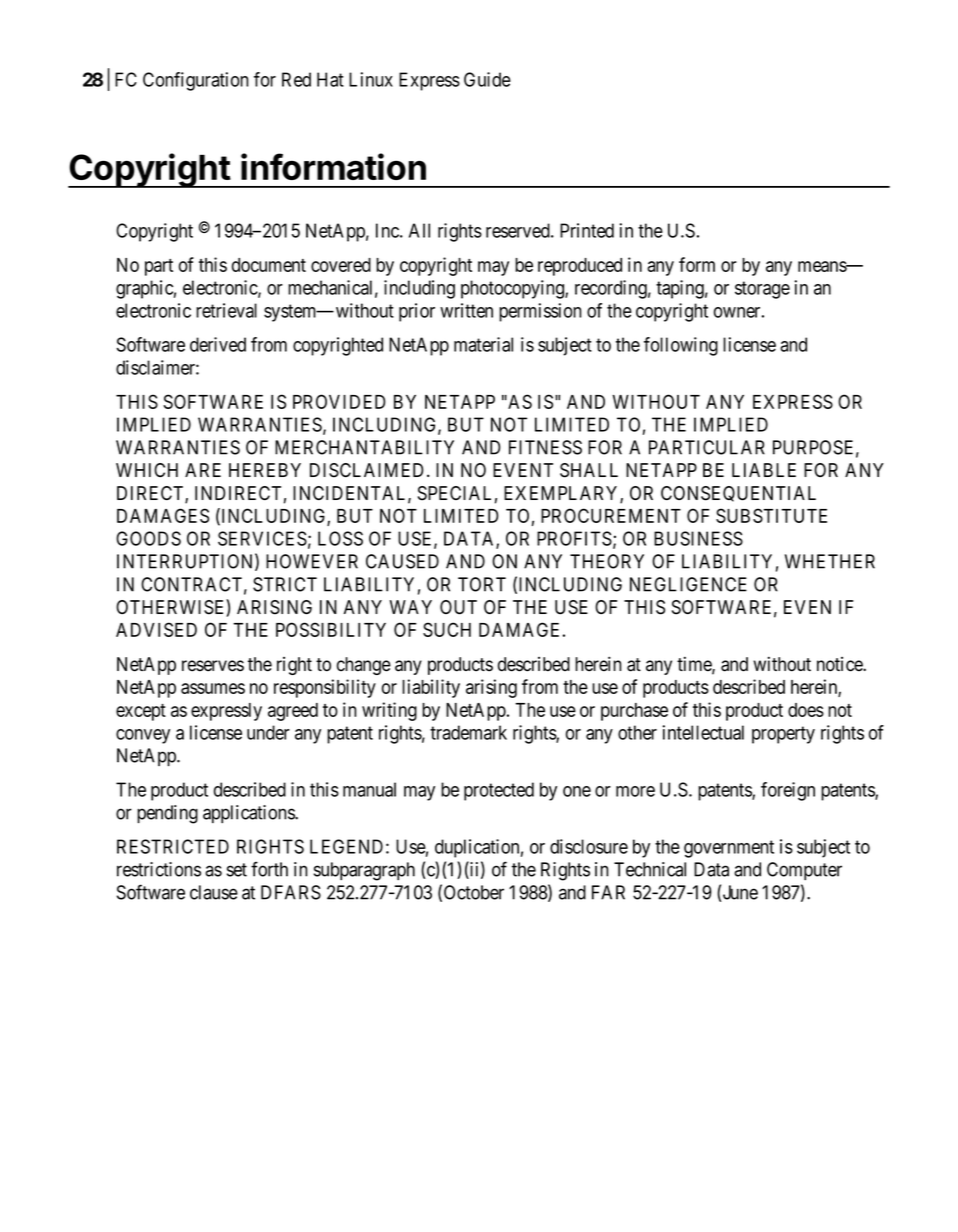 The image size is (958, 1232). I want to click on HEREBY, so click(265, 470).
